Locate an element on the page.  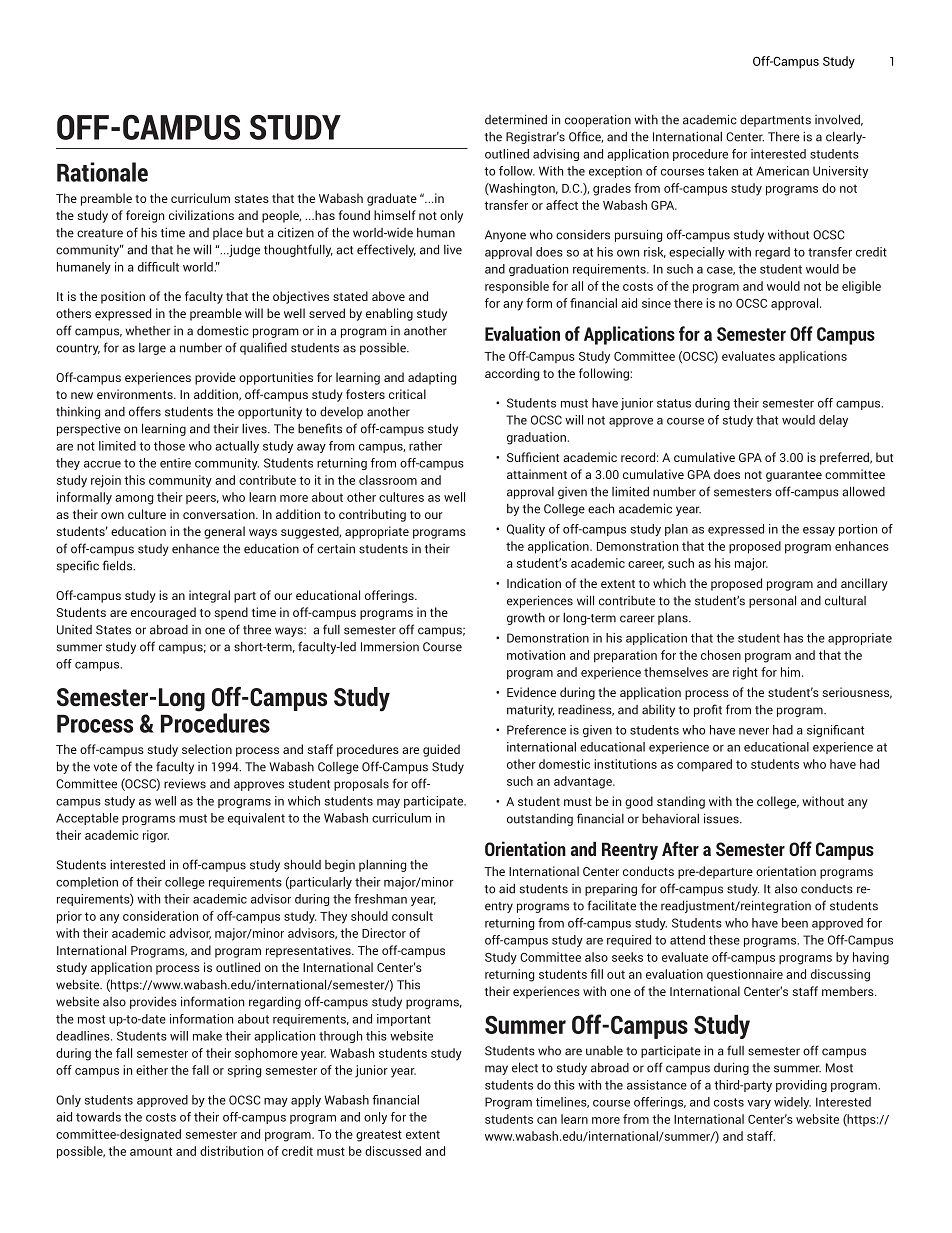
entire is located at coordinates (175, 463).
